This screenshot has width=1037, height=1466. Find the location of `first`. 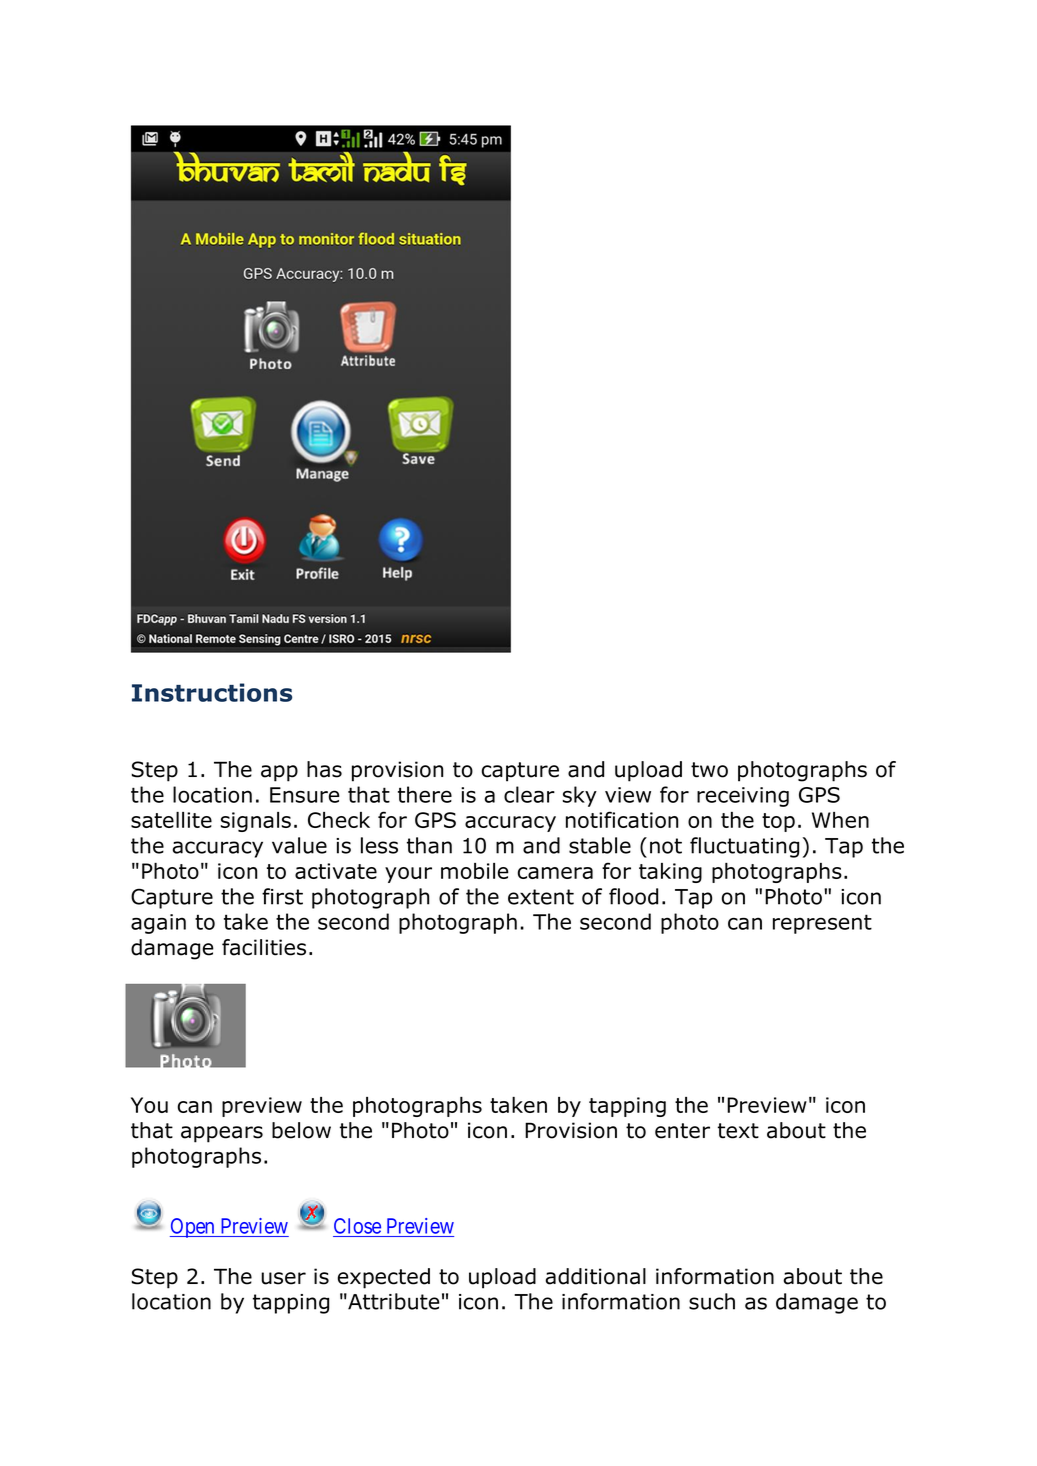

first is located at coordinates (282, 896).
